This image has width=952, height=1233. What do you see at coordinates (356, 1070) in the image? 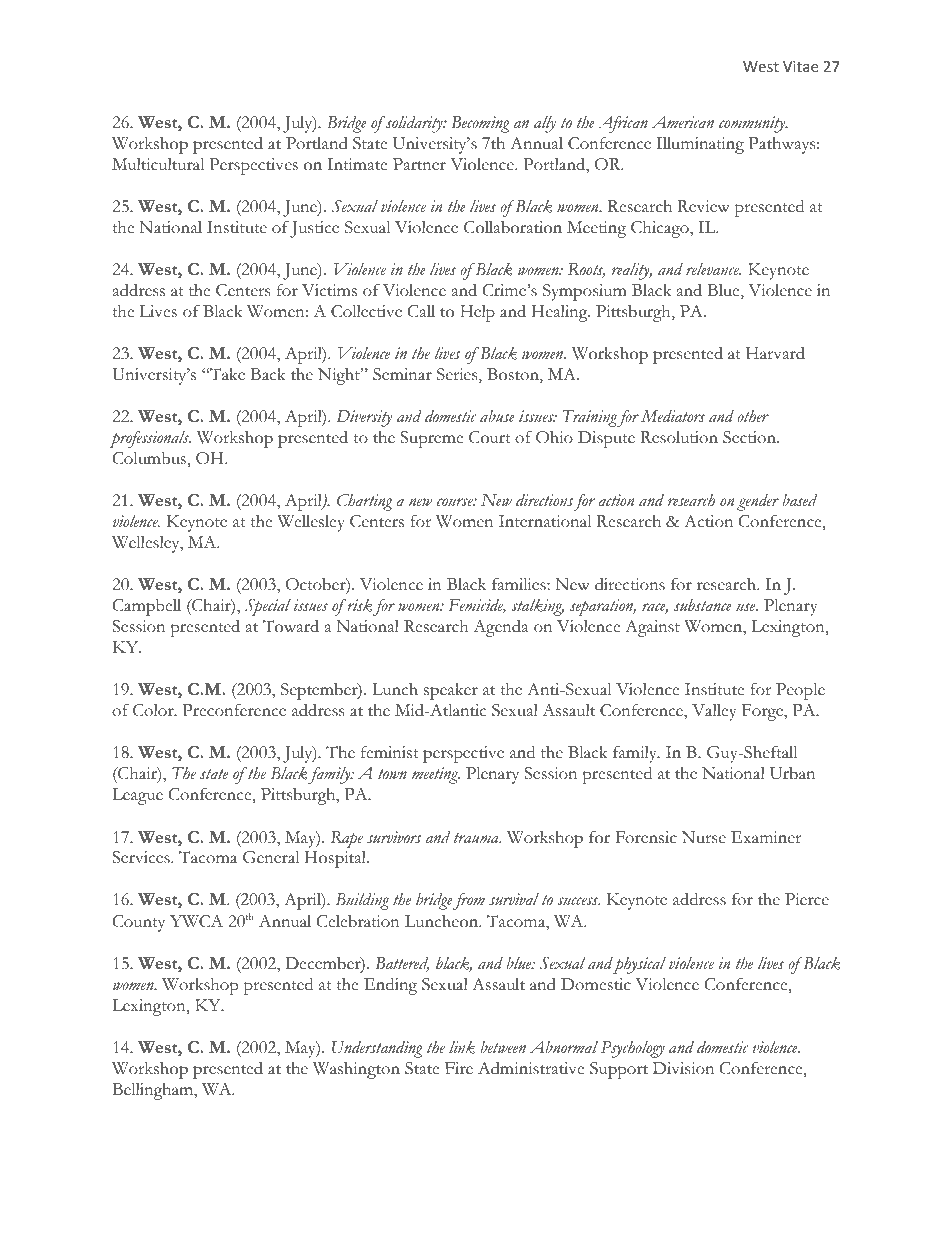
I see `Washington` at bounding box center [356, 1070].
